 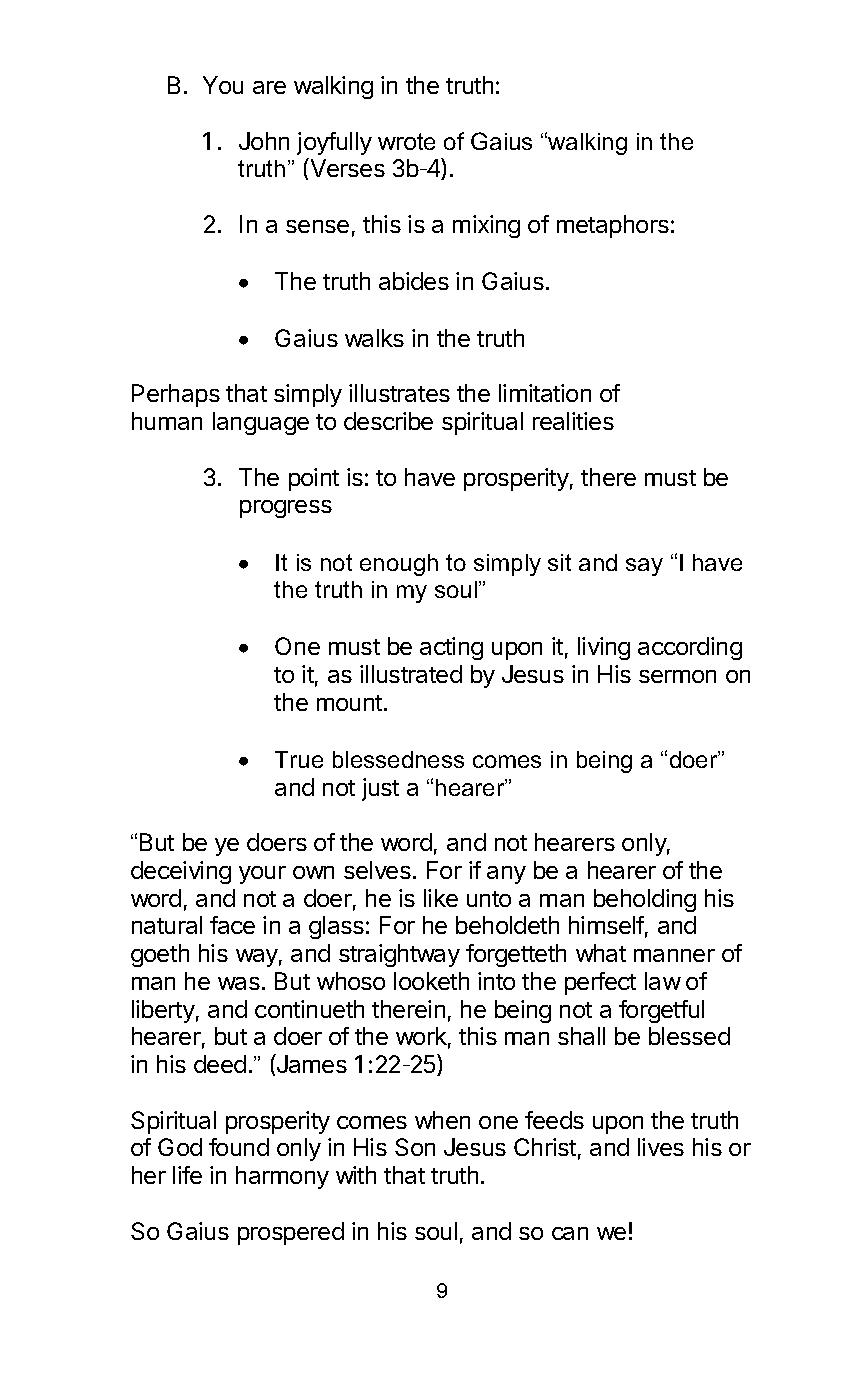 What do you see at coordinates (573, 421) in the screenshot?
I see `realities` at bounding box center [573, 421].
